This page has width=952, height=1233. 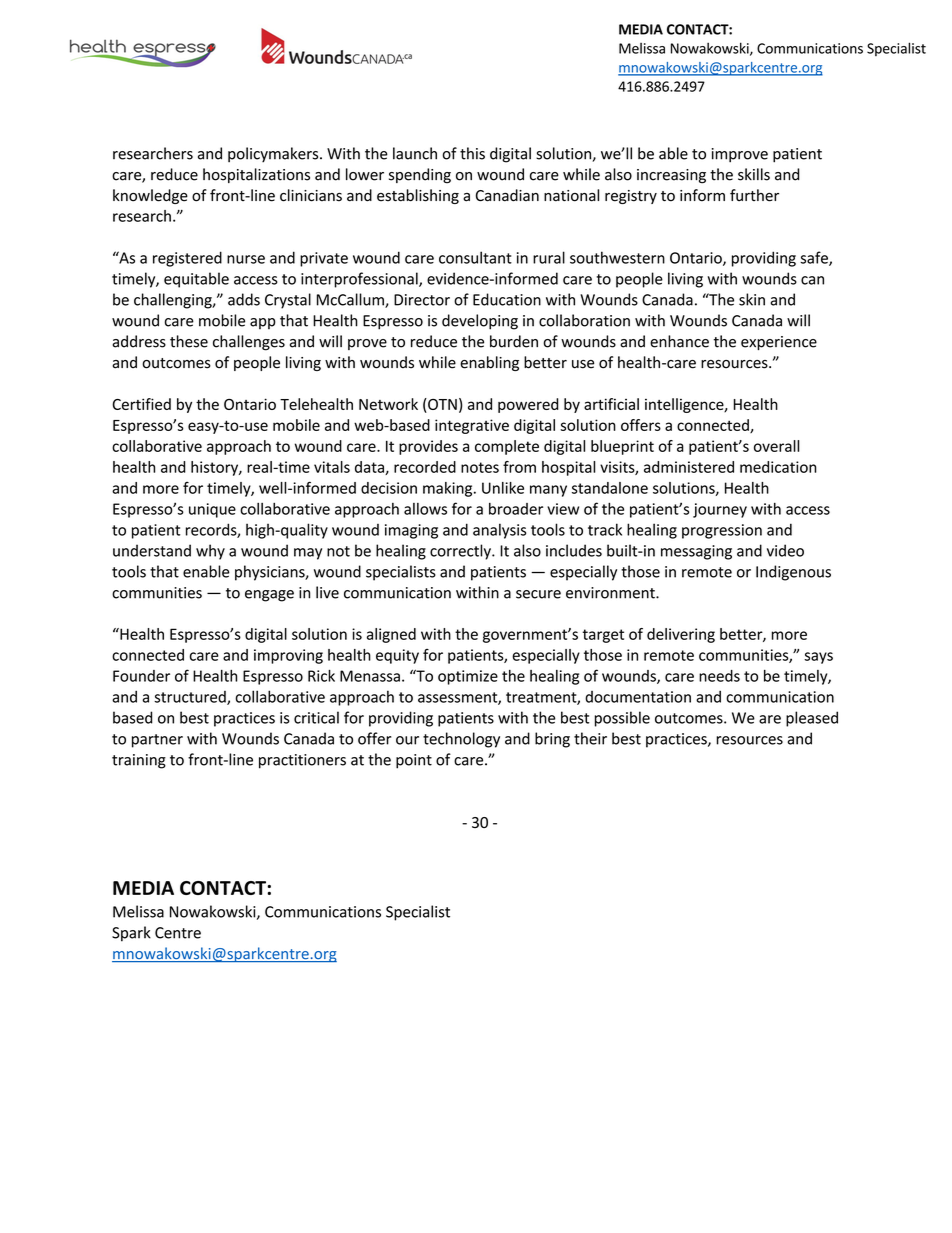 What do you see at coordinates (274, 155) in the page?
I see `policymakers` at bounding box center [274, 155].
